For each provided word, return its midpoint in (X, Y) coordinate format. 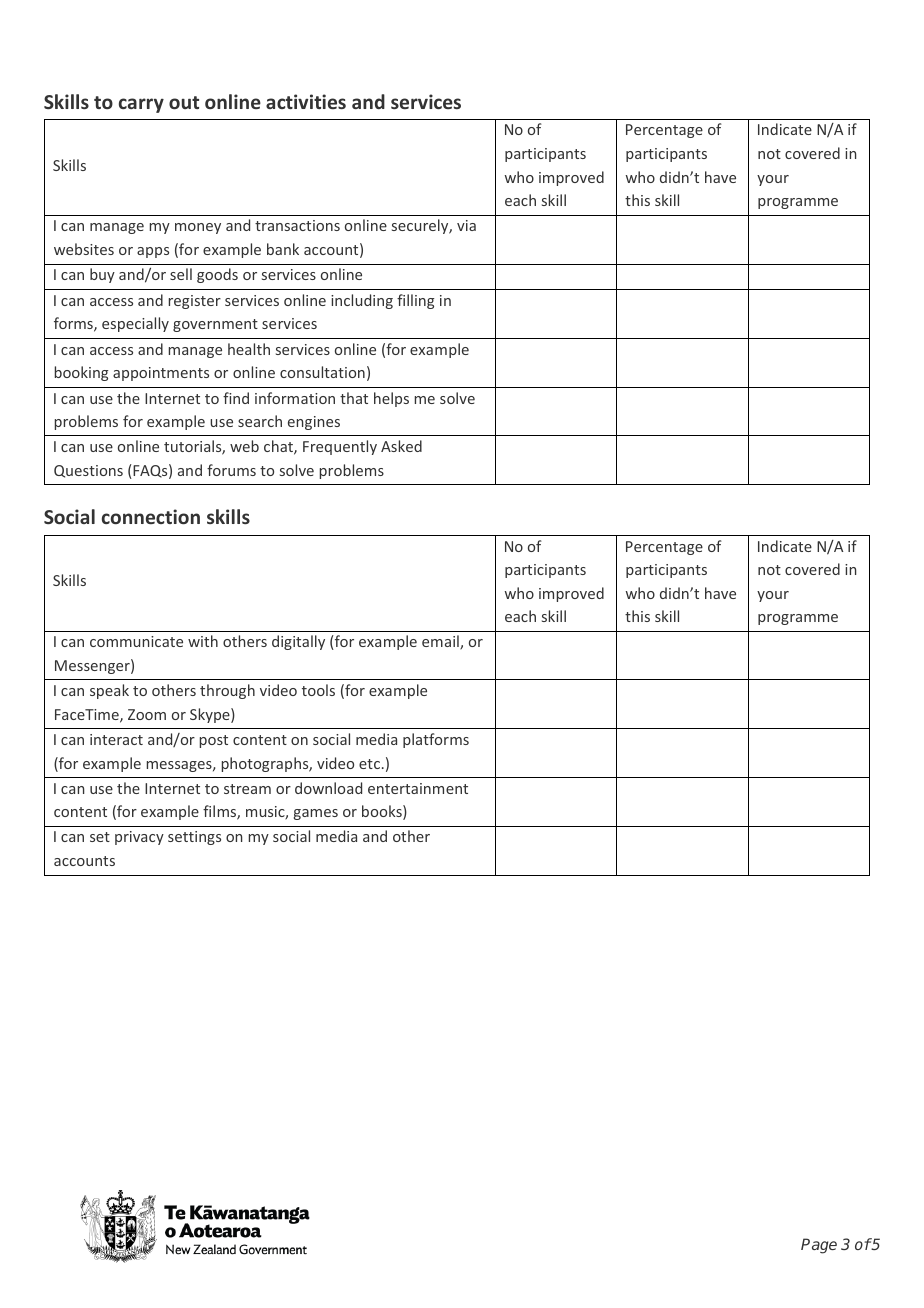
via (466, 225)
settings (194, 838)
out (184, 102)
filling (415, 301)
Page (819, 1246)
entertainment (418, 788)
